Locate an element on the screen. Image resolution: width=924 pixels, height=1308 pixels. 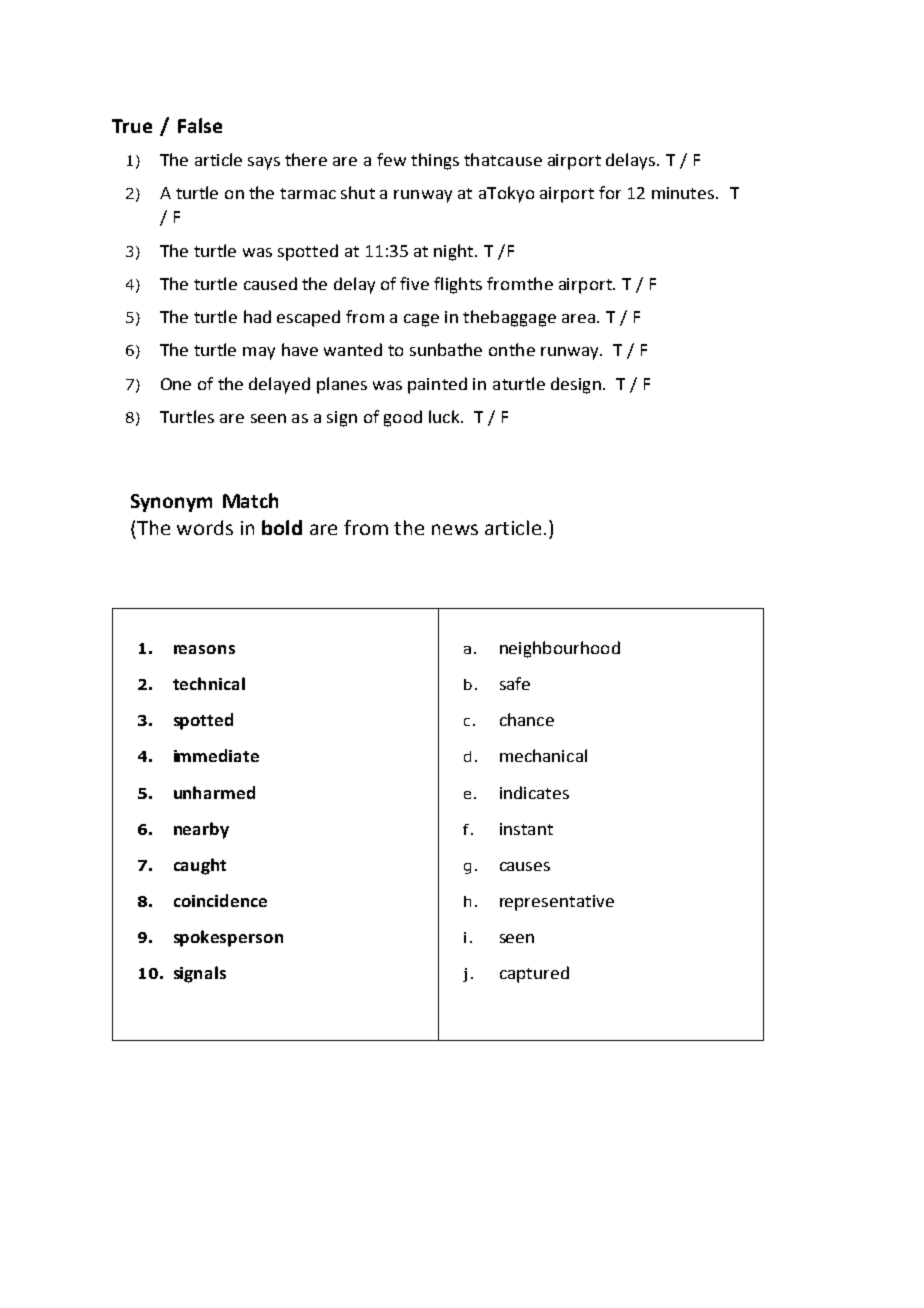
few is located at coordinates (391, 159).
